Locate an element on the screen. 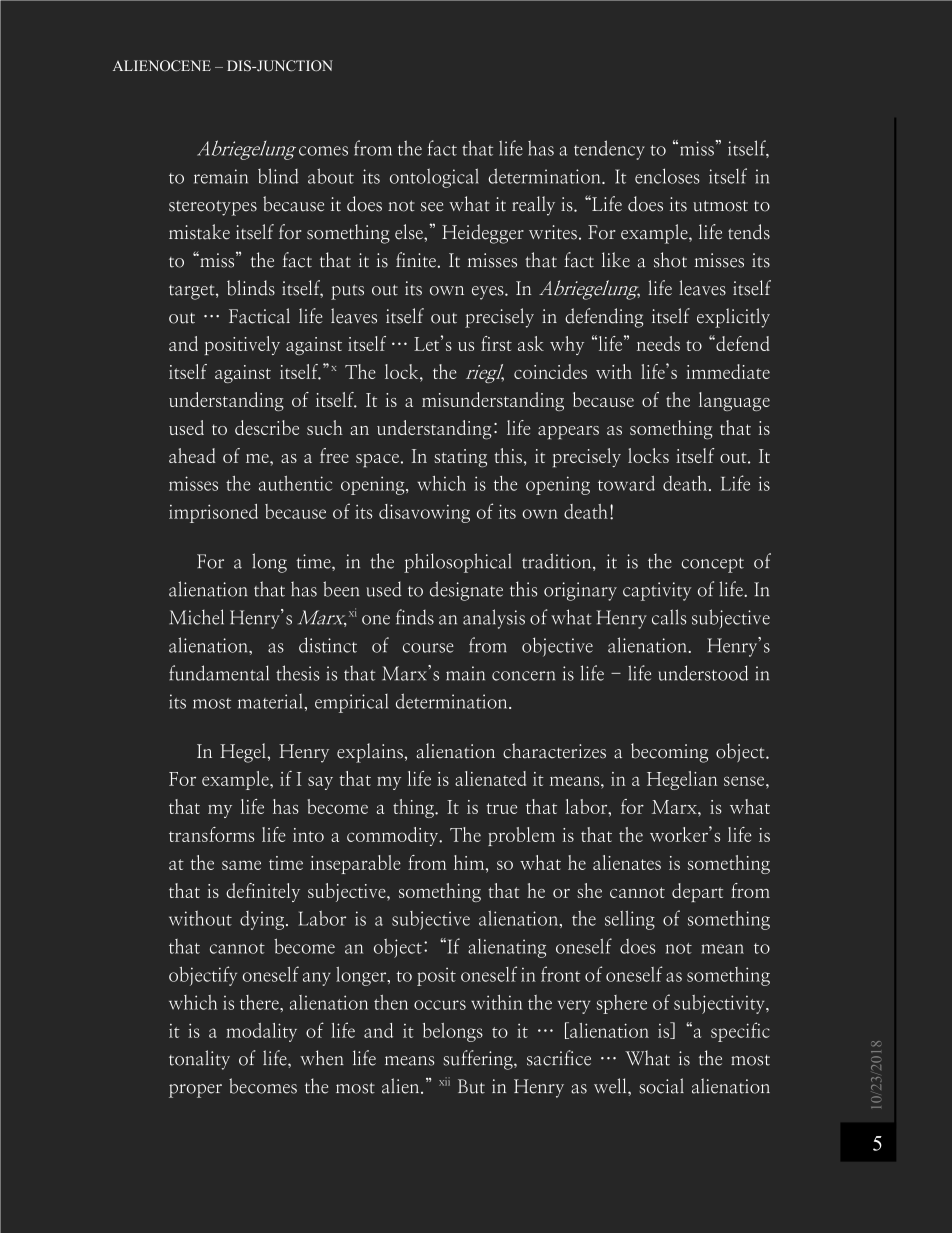 The height and width of the screenshot is (1233, 952). modality is located at coordinates (261, 1032).
